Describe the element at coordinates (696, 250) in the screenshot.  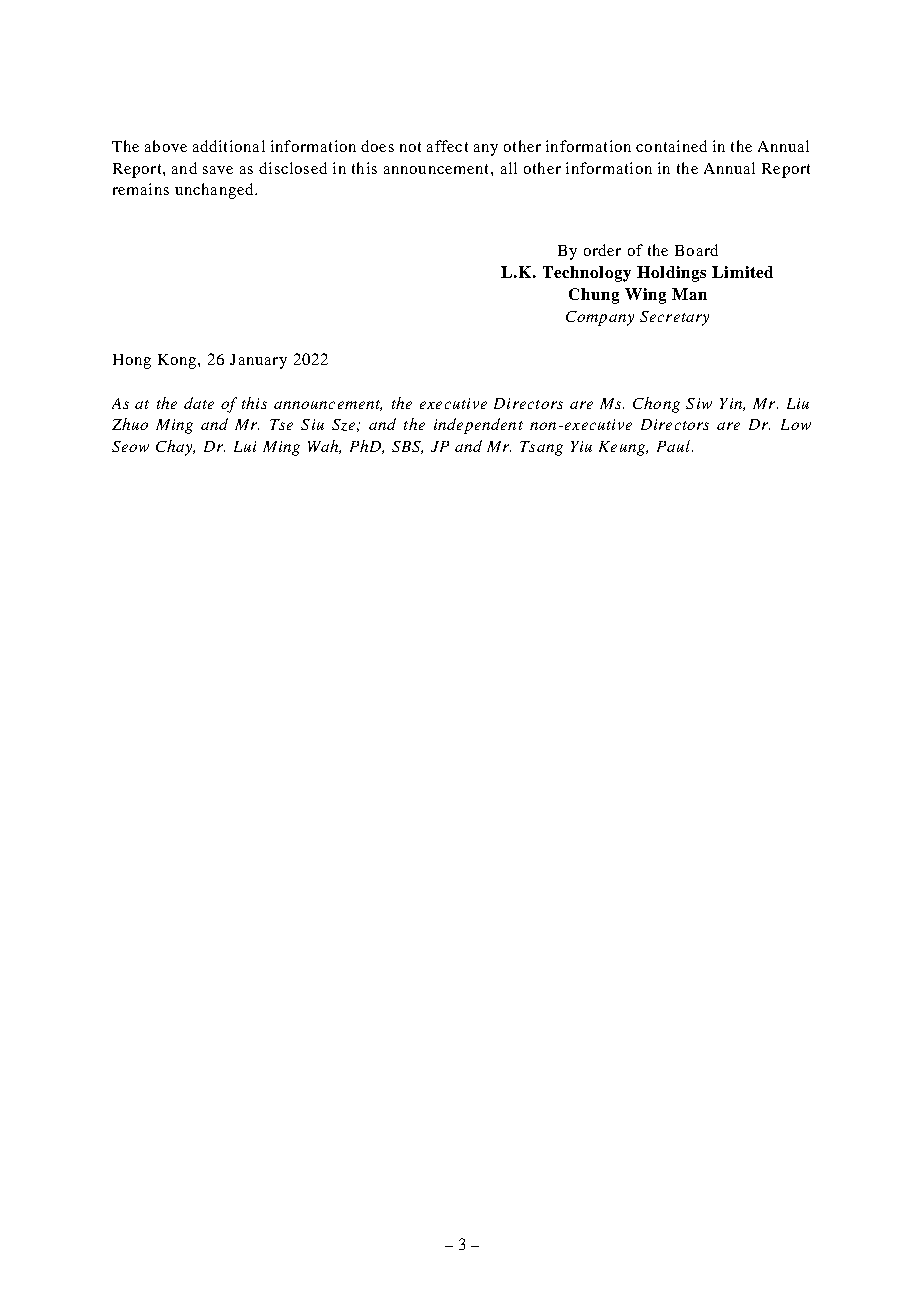
I see `Board` at that location.
